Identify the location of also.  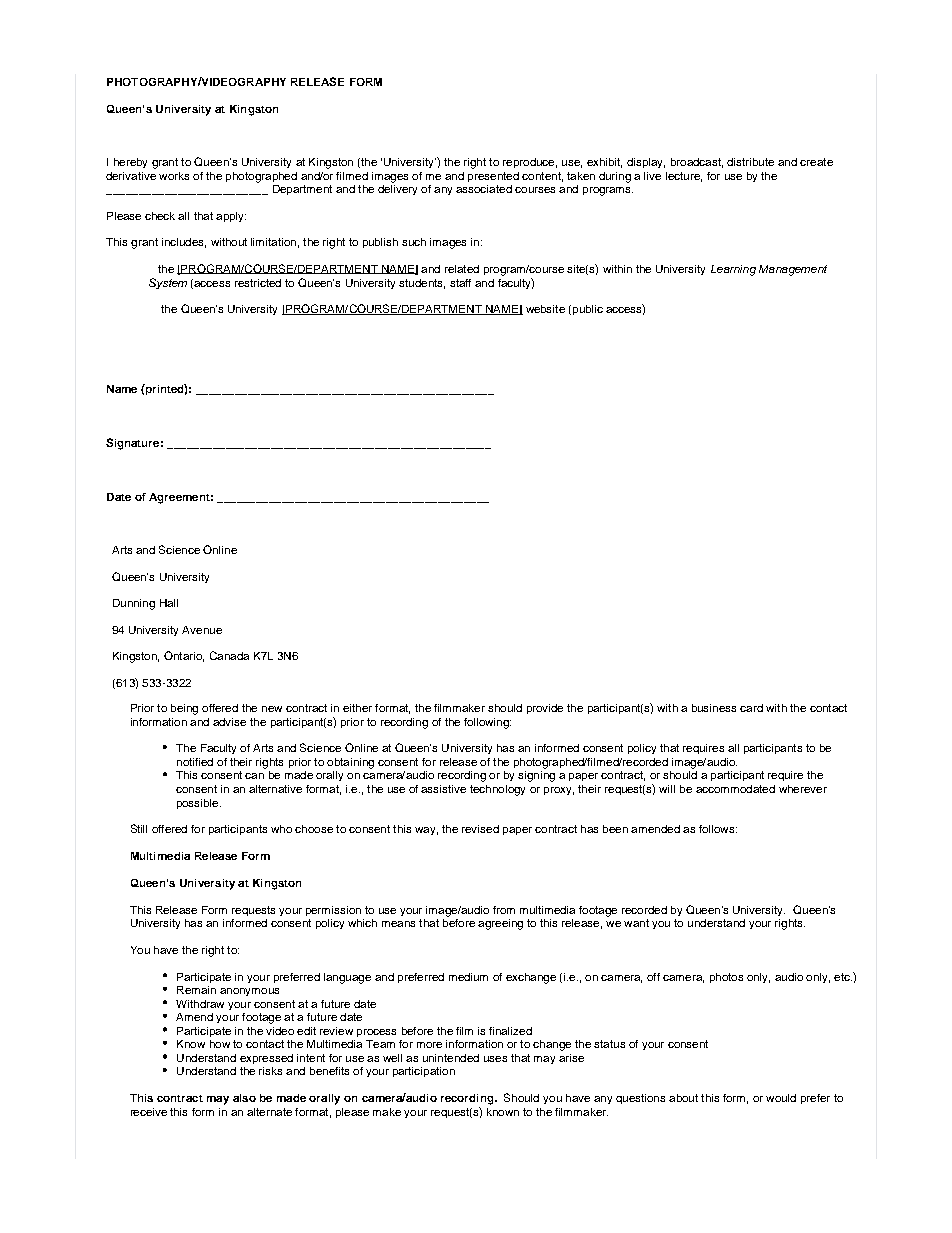
(244, 1098).
